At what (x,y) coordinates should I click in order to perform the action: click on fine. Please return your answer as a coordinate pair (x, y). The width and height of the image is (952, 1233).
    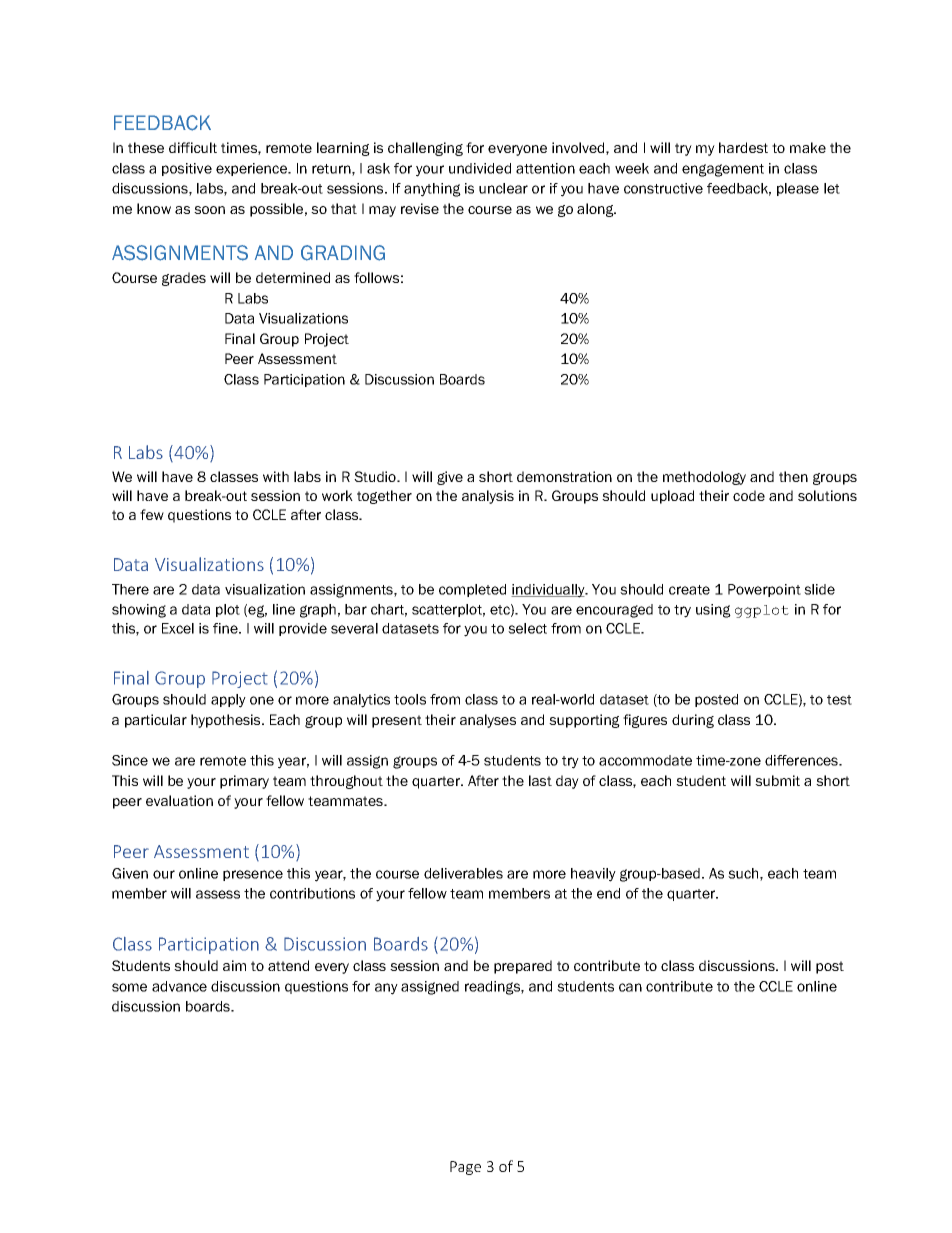
    Looking at the image, I should click on (226, 628).
